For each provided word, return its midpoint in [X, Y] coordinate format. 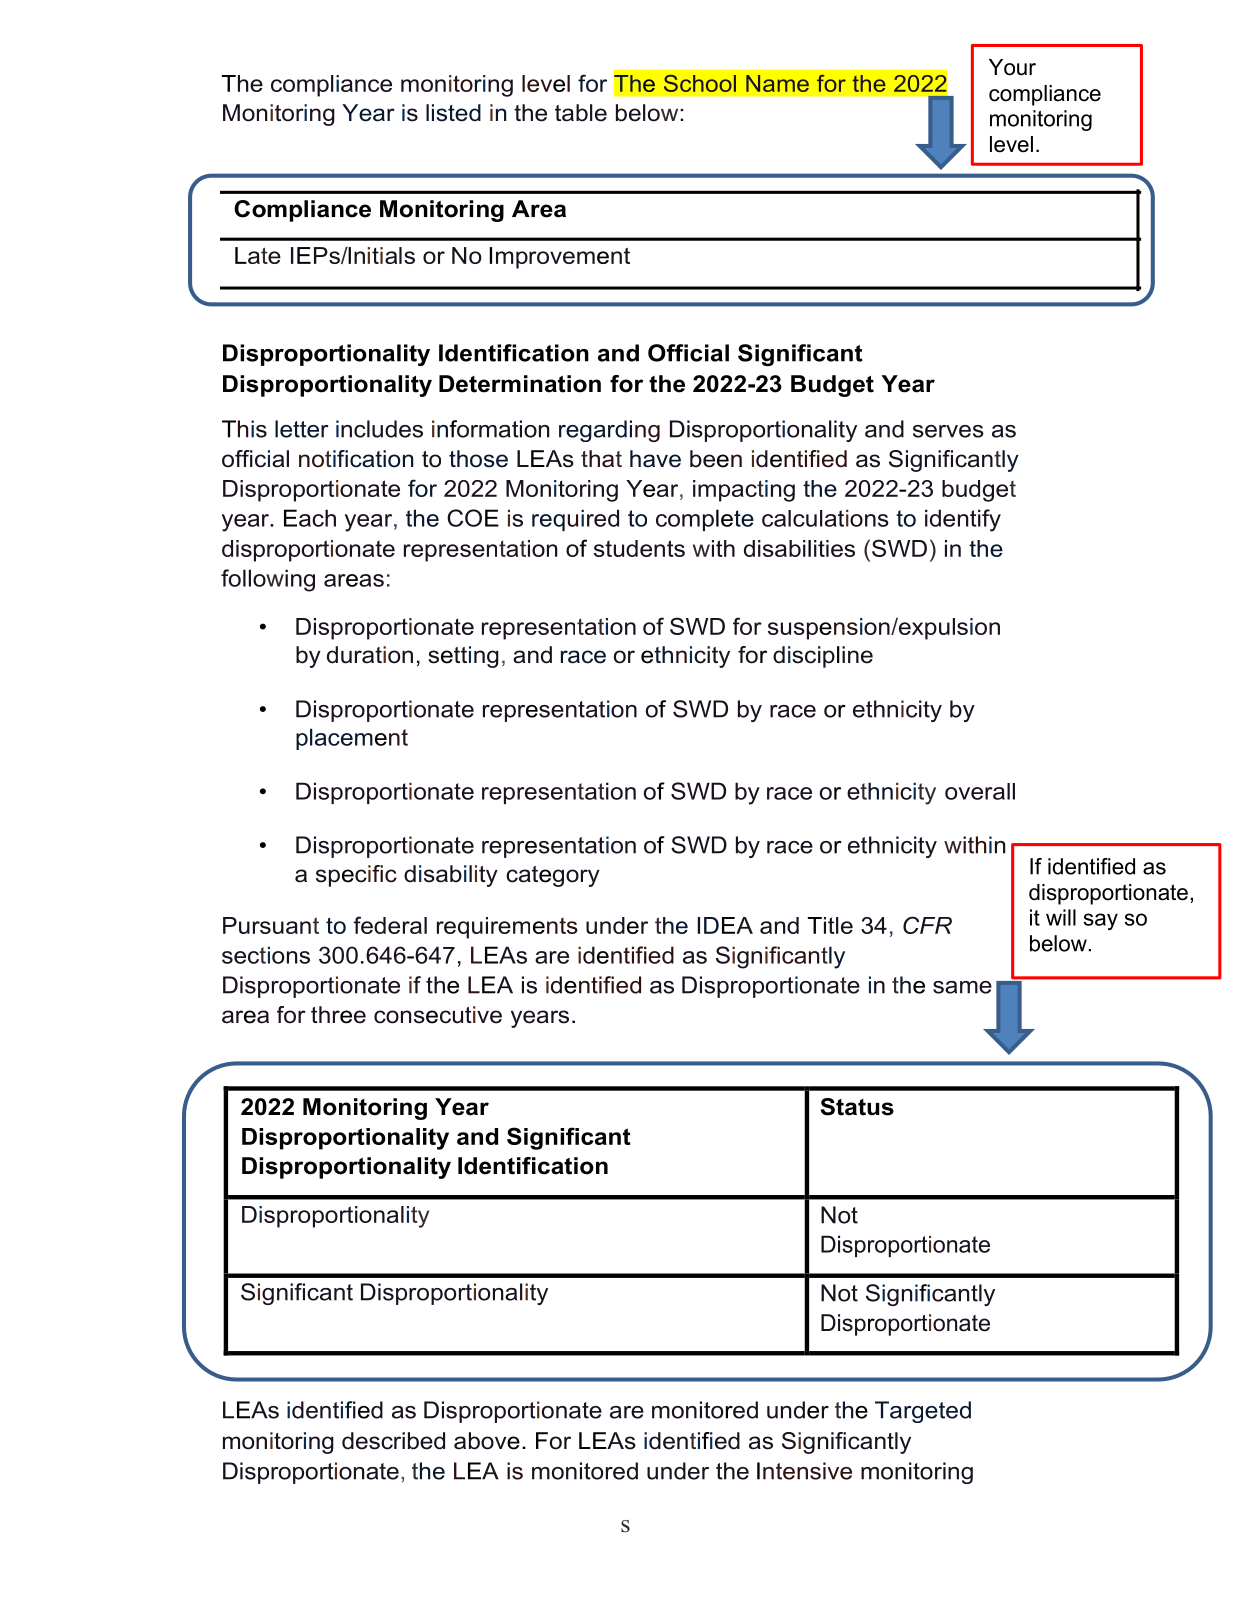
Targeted [923, 1412]
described [393, 1441]
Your [1012, 67]
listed [453, 113]
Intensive [804, 1471]
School [700, 83]
